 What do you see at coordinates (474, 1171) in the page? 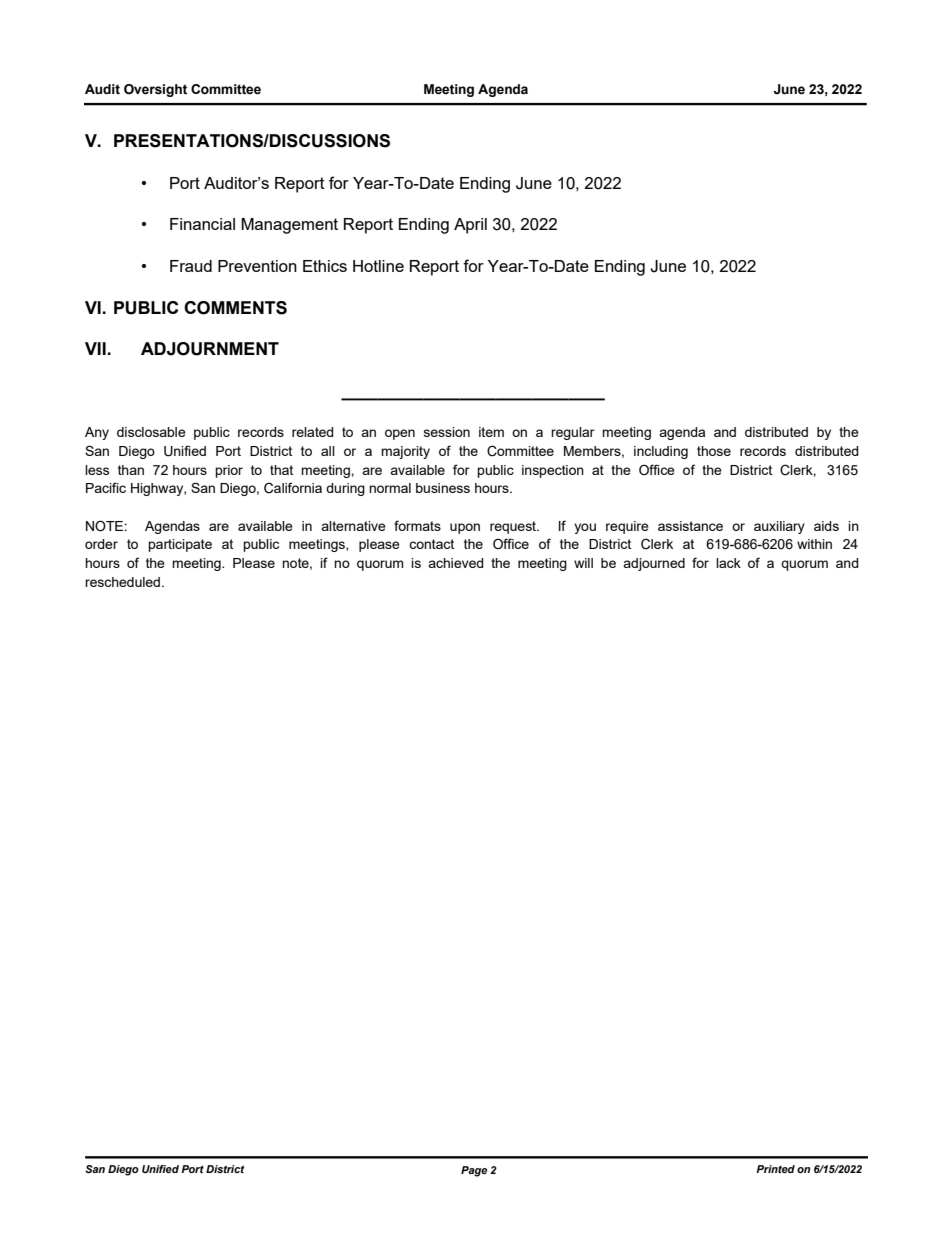
I see `Page` at bounding box center [474, 1171].
